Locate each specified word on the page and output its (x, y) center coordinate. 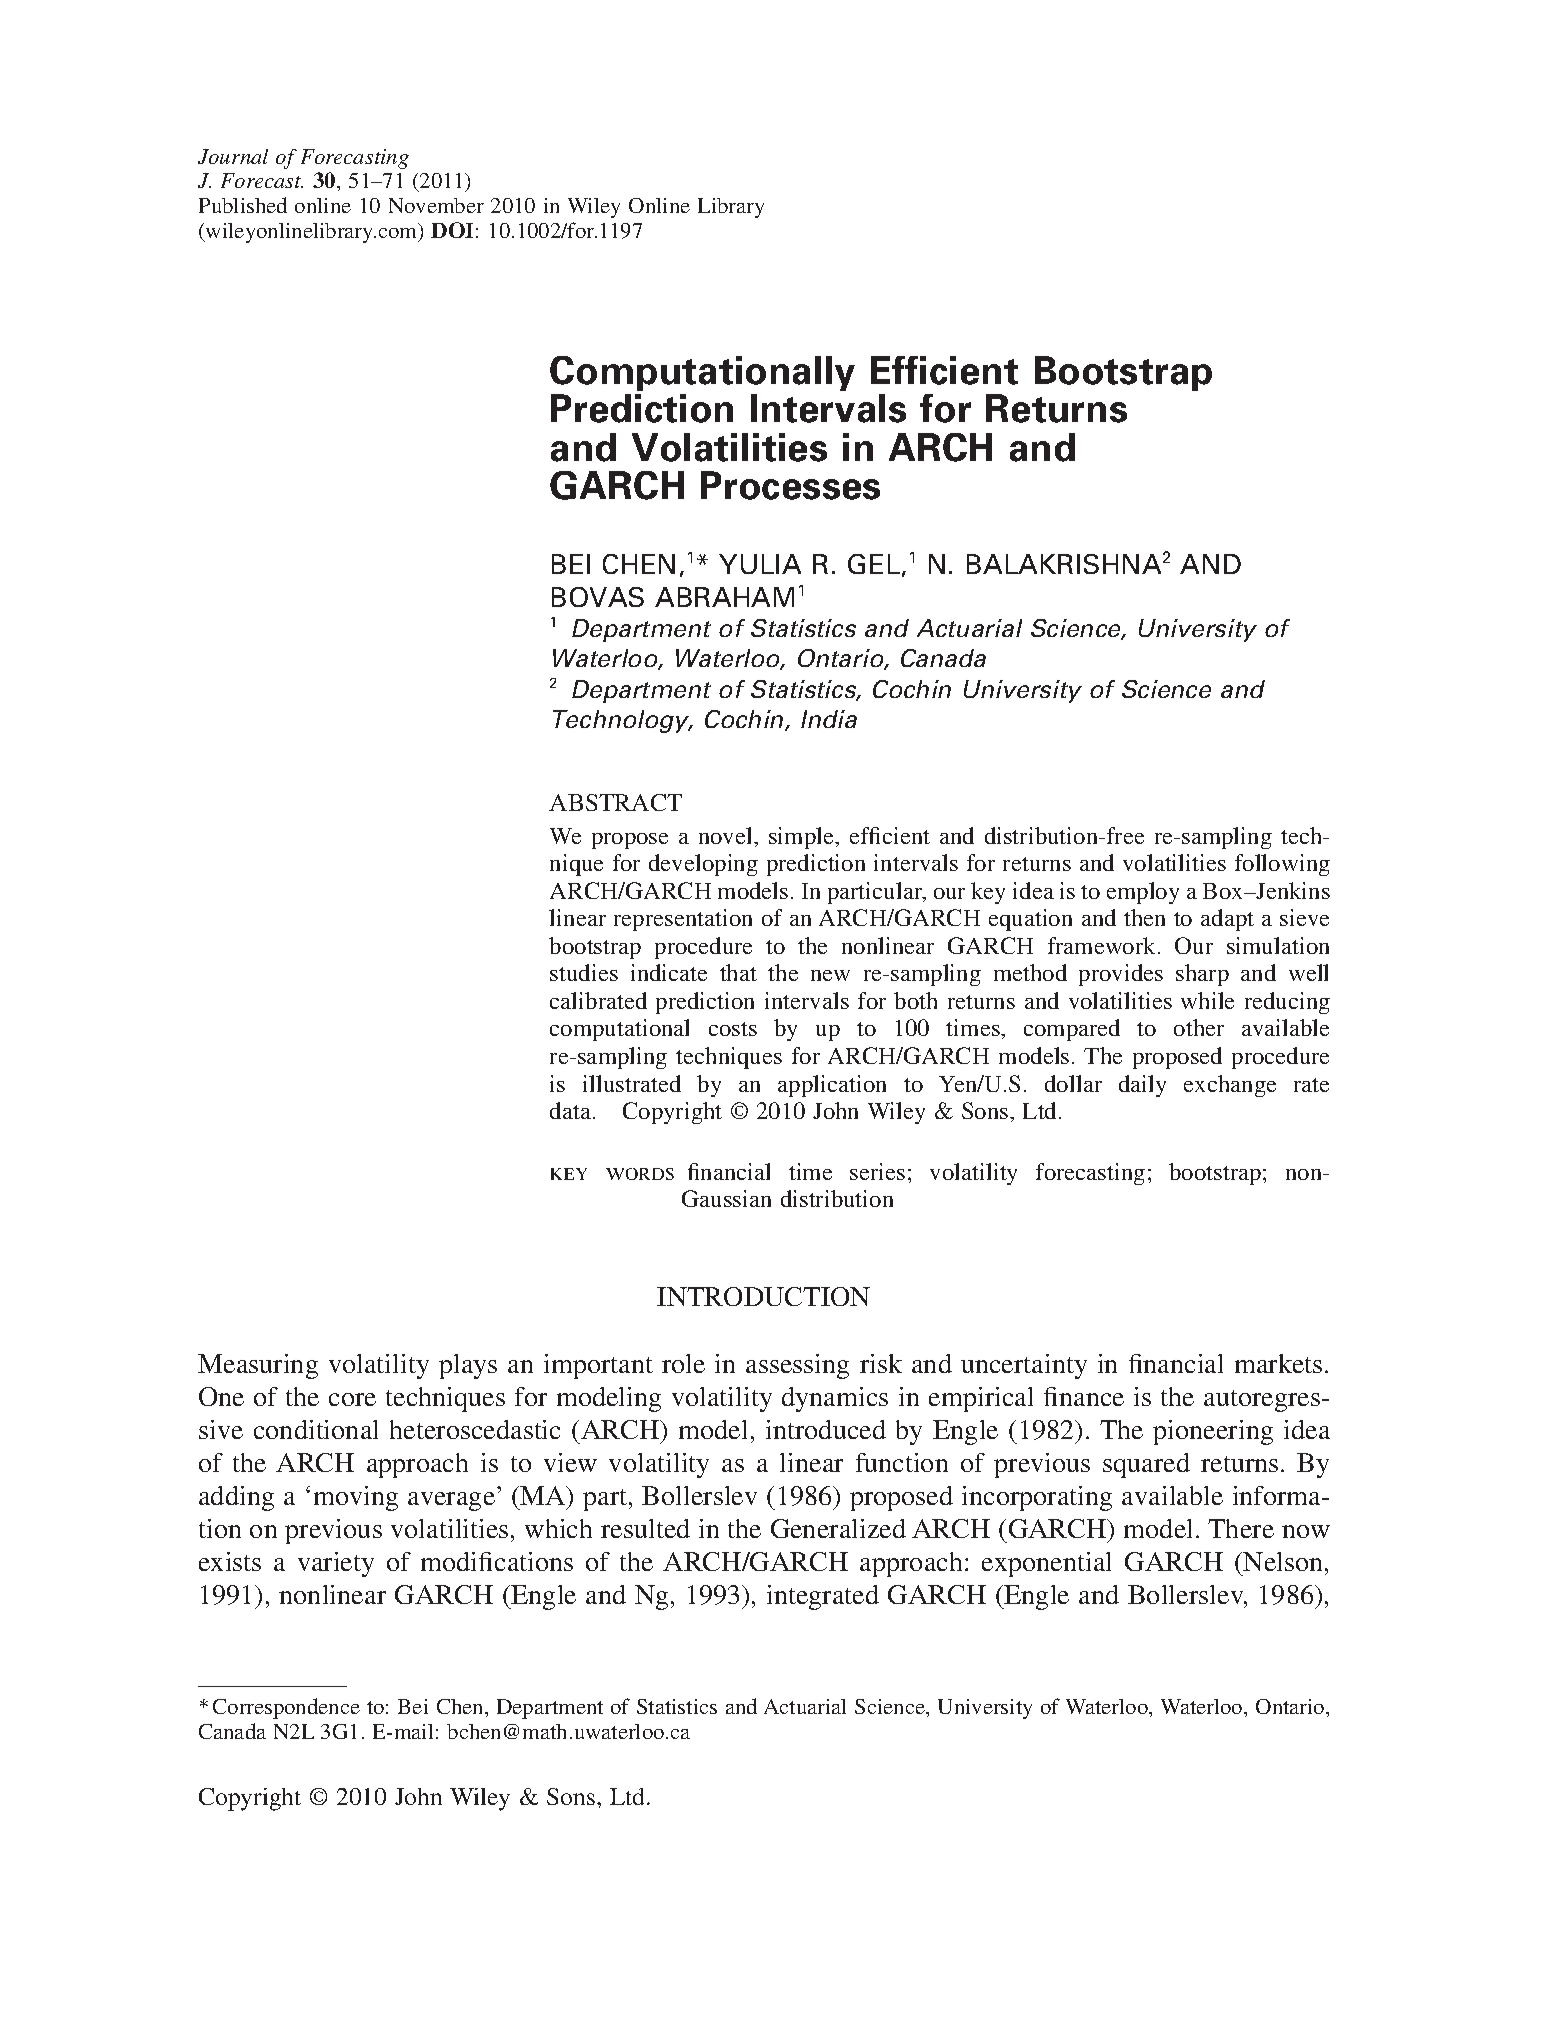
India (829, 719)
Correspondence (286, 1708)
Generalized (838, 1528)
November (436, 205)
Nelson (1284, 1561)
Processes (790, 485)
